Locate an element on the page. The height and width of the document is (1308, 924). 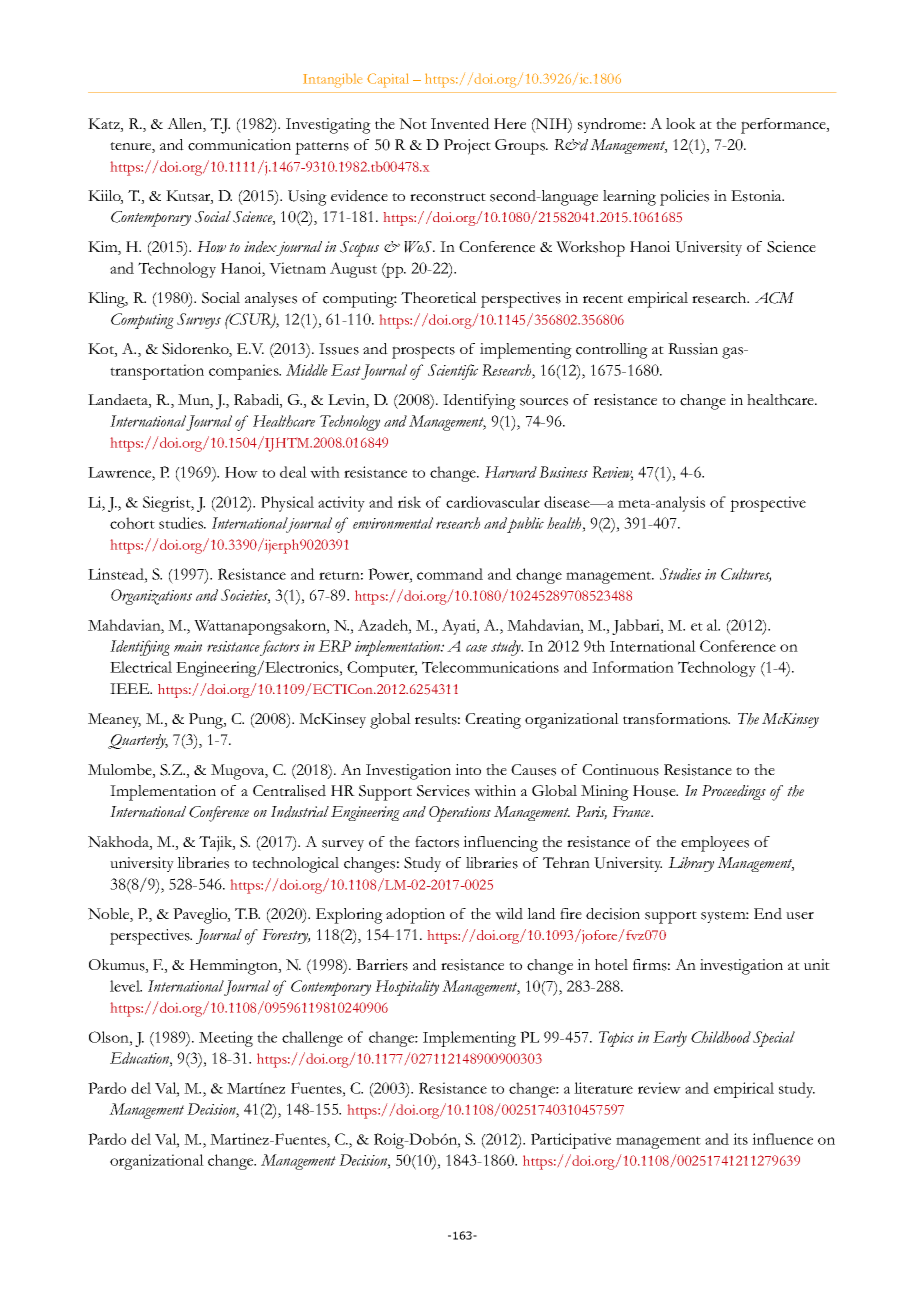
Quarterly is located at coordinates (138, 741).
